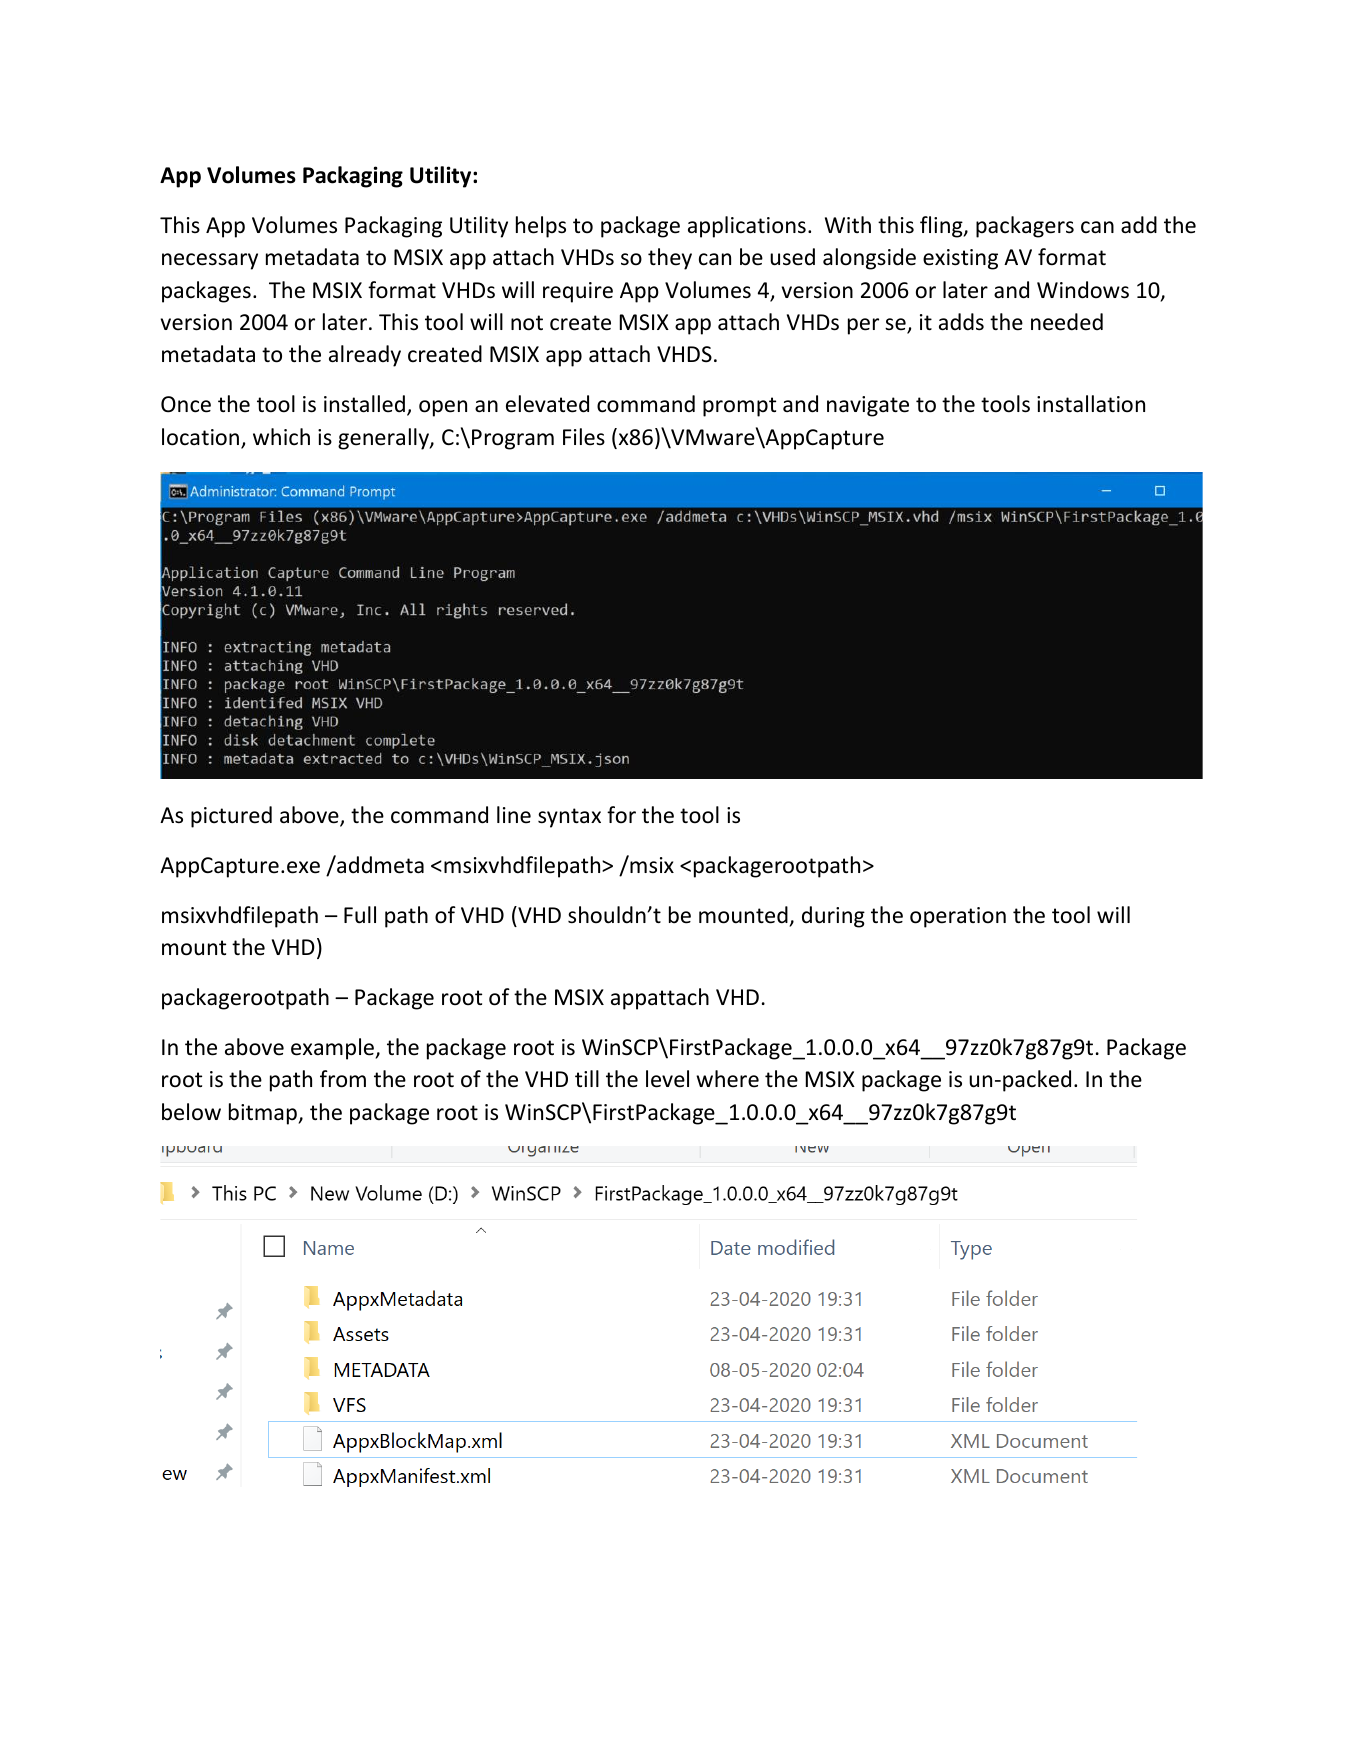 This page has height=1764, width=1363. Describe the element at coordinates (343, 1079) in the page. I see `from` at that location.
